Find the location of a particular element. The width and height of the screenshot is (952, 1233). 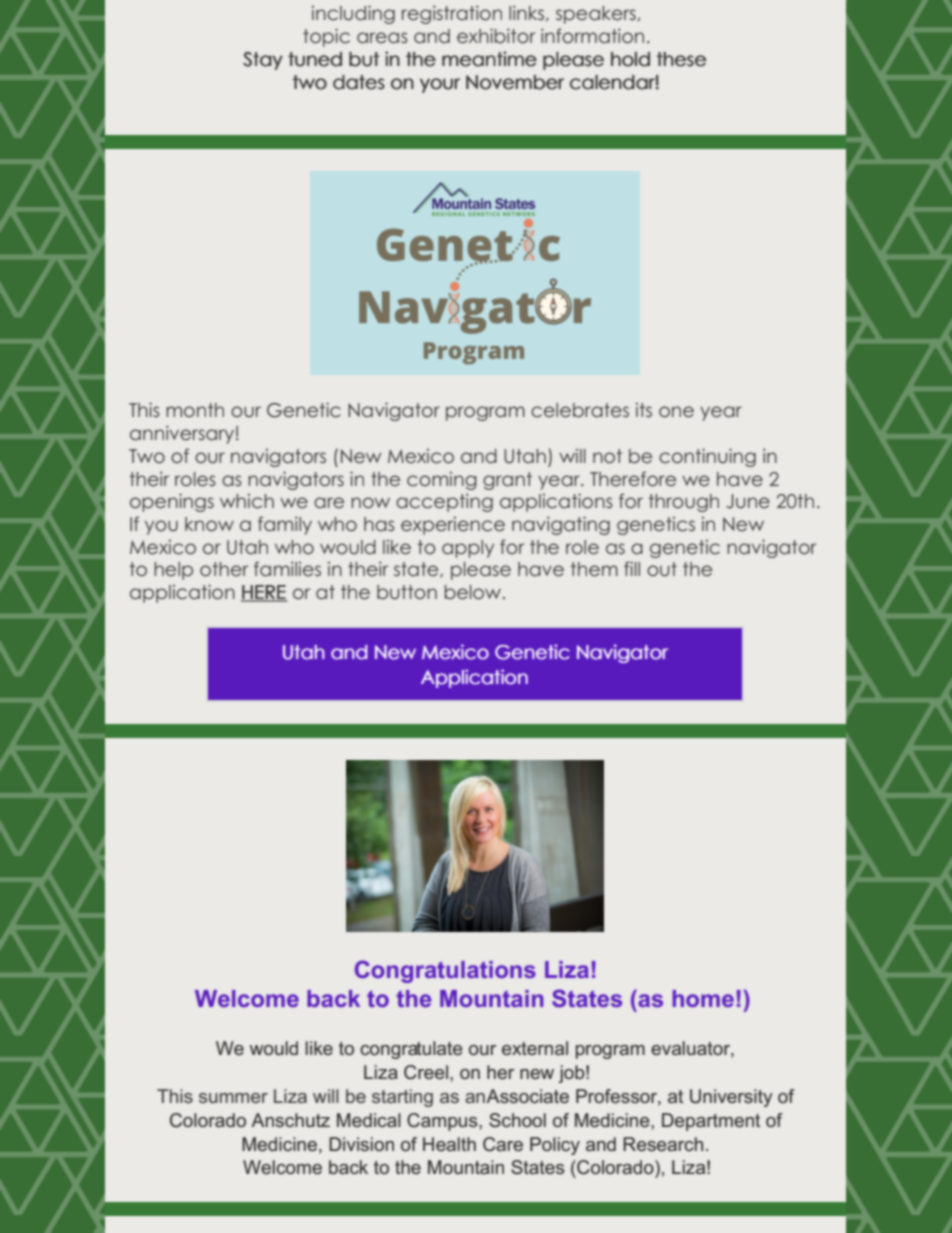

Department is located at coordinates (711, 1122).
